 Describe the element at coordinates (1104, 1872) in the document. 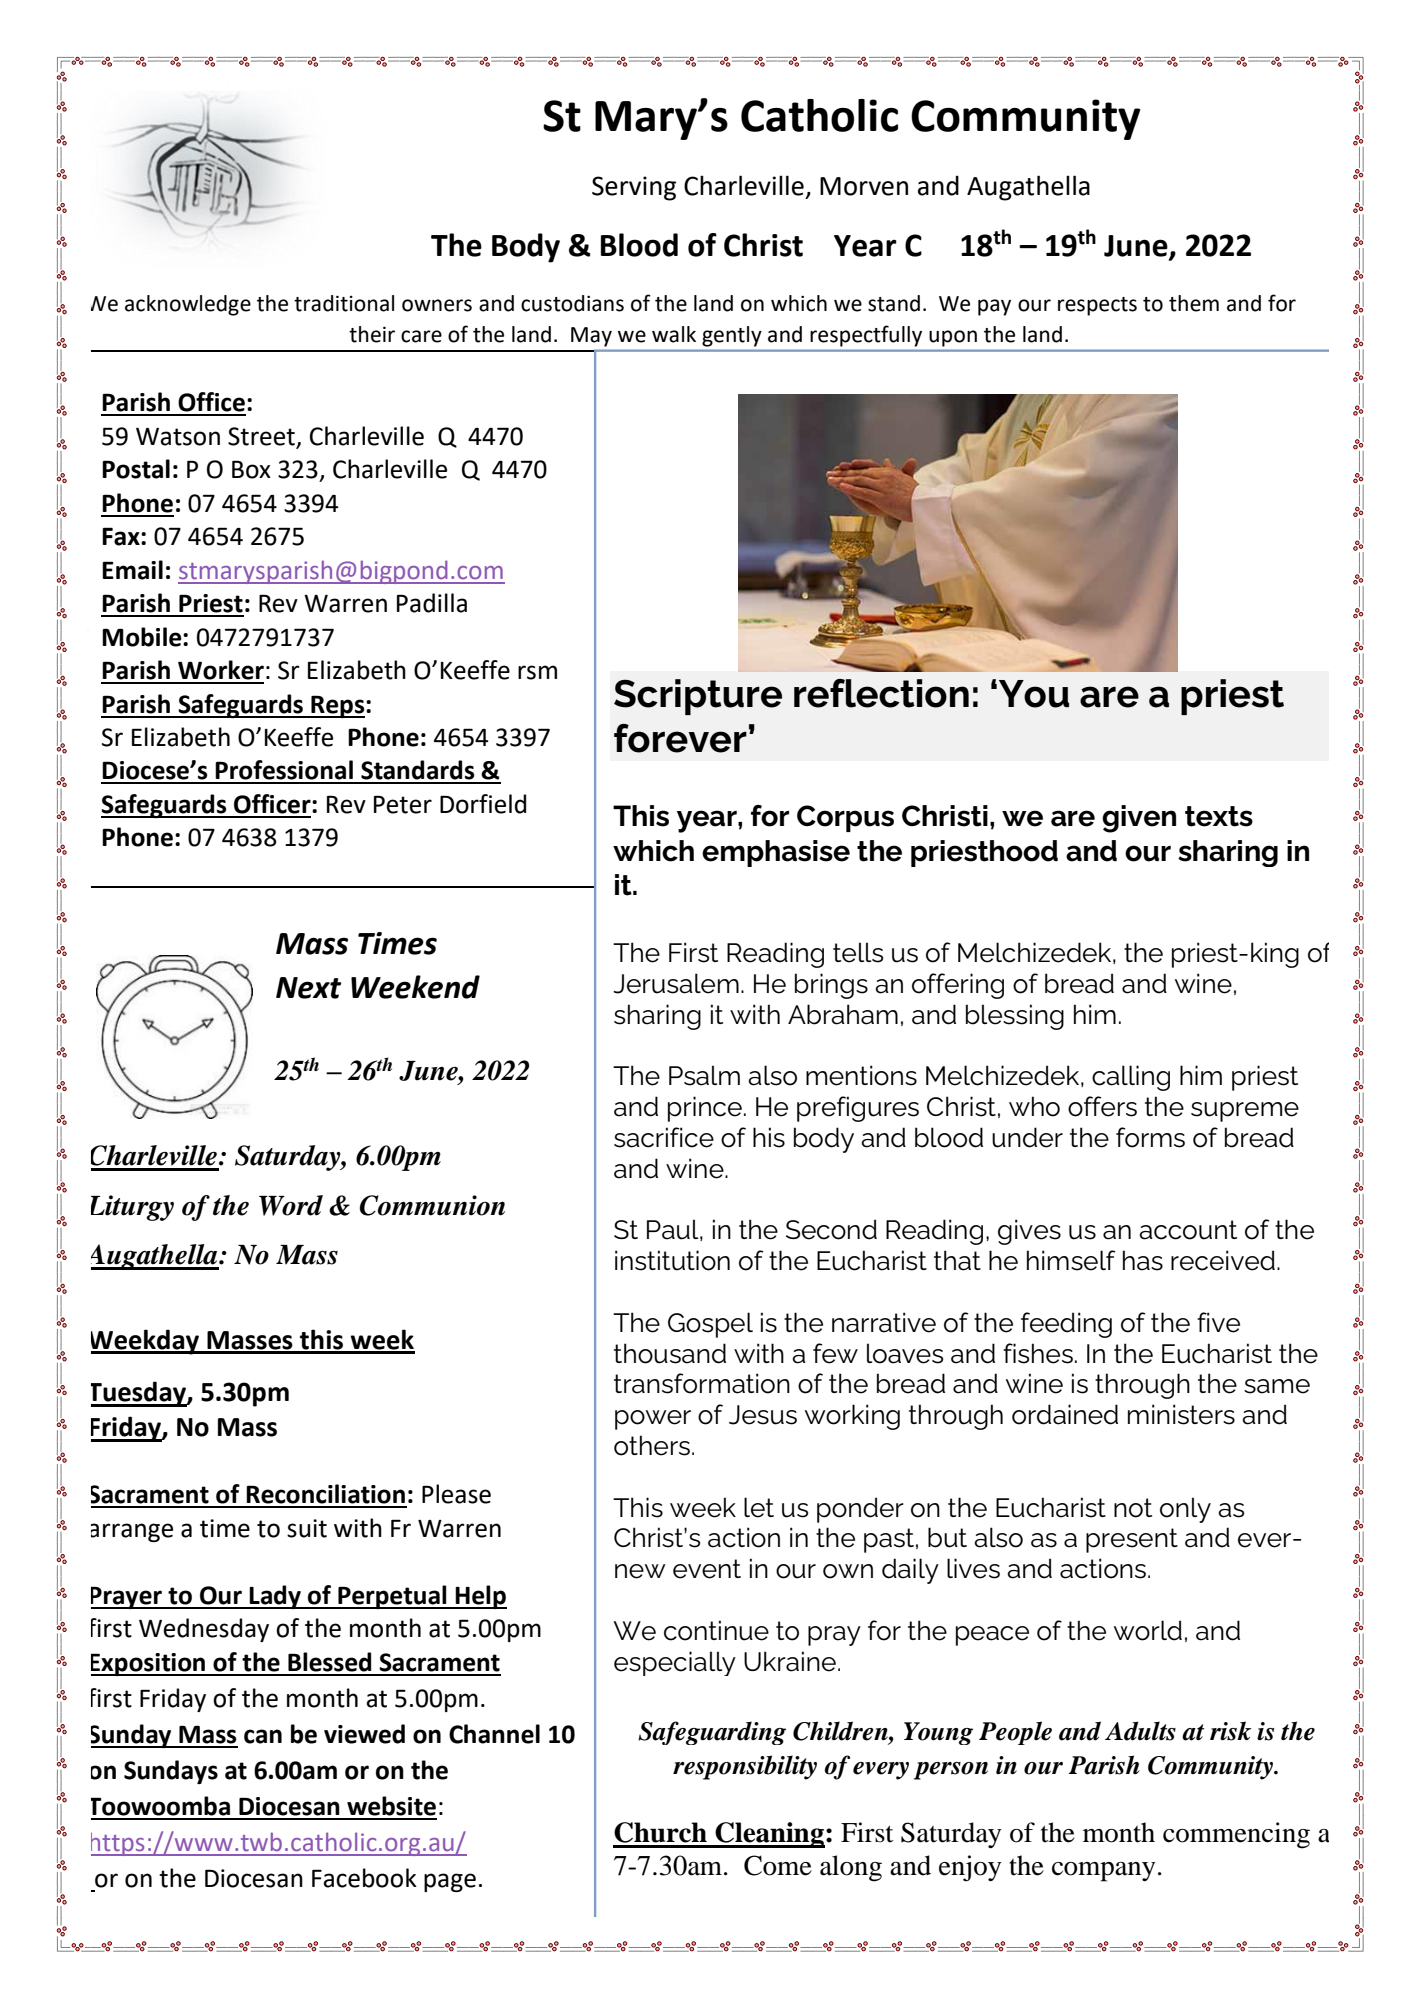

I see `company` at that location.
